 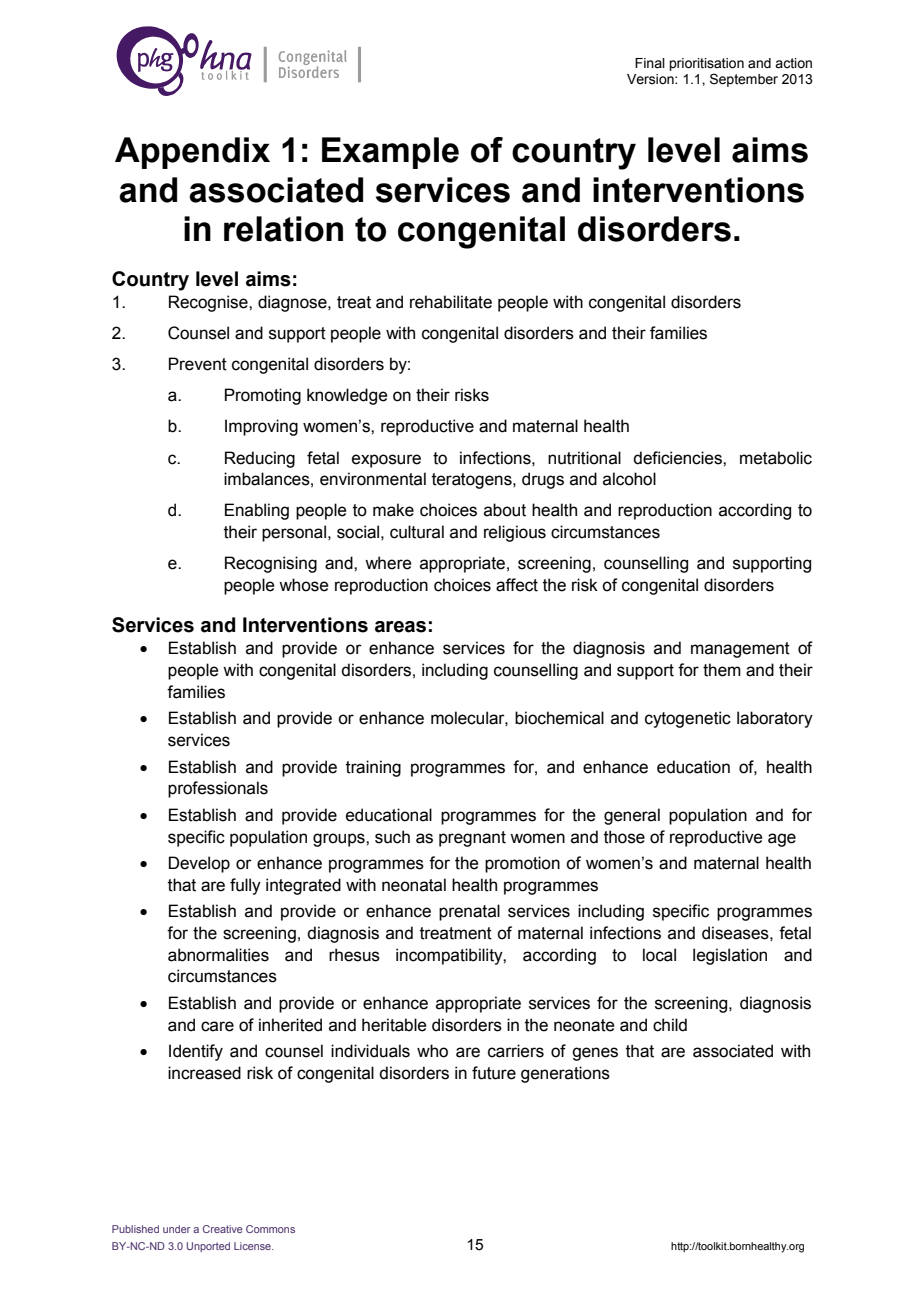 What do you see at coordinates (223, 1229) in the screenshot?
I see `Creative` at bounding box center [223, 1229].
